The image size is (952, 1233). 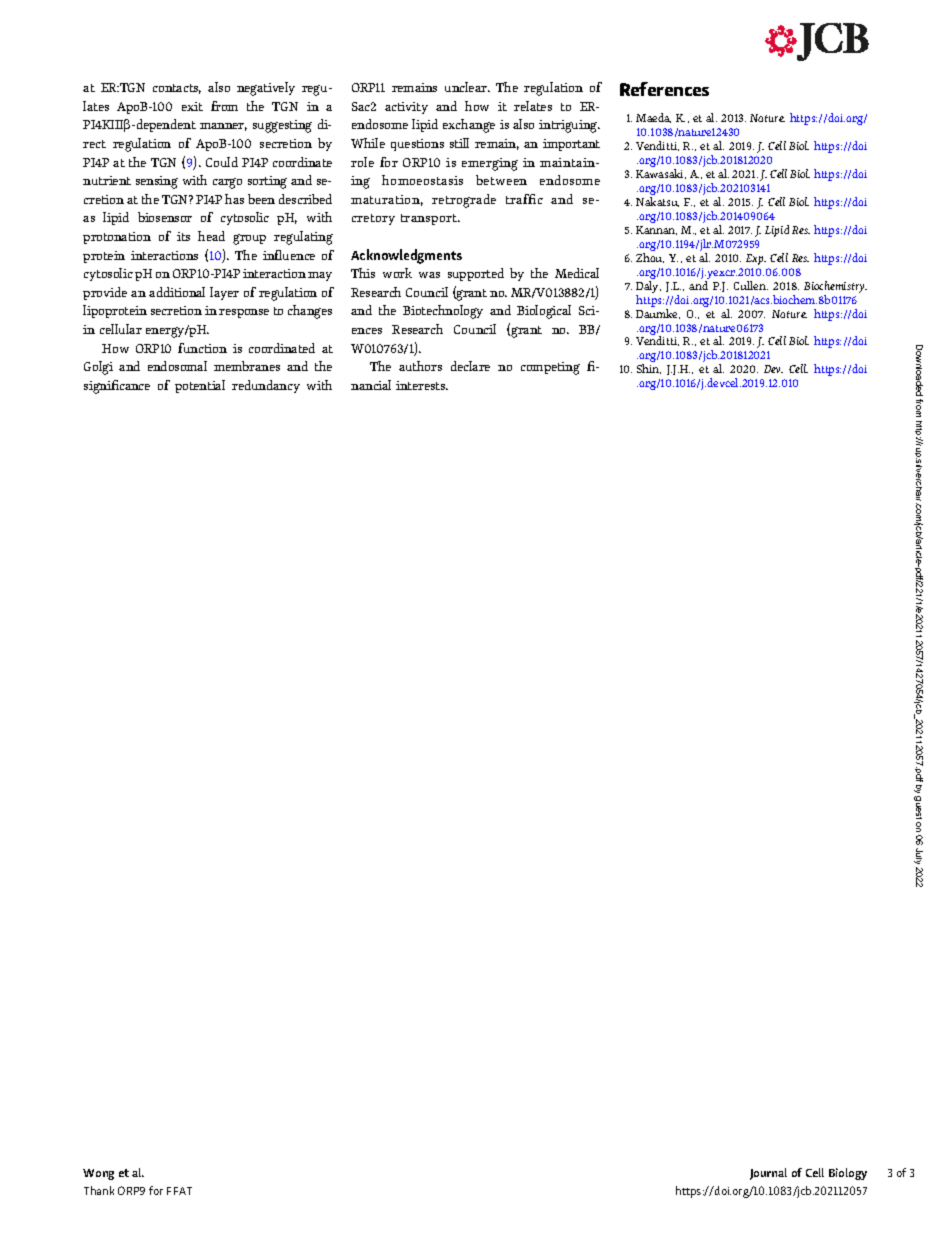 I want to click on Journal, so click(x=768, y=1174).
